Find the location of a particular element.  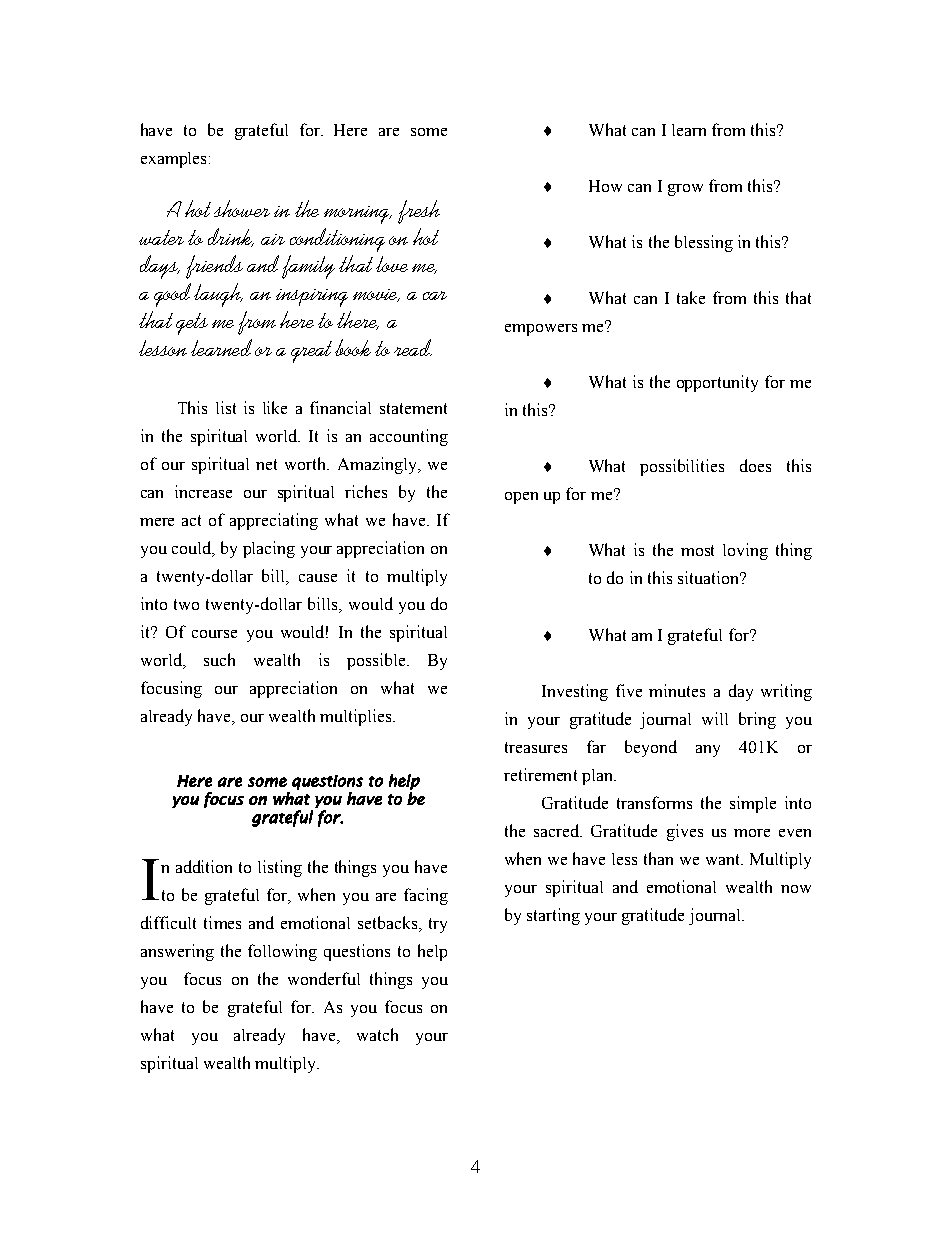

shower is located at coordinates (242, 208).
